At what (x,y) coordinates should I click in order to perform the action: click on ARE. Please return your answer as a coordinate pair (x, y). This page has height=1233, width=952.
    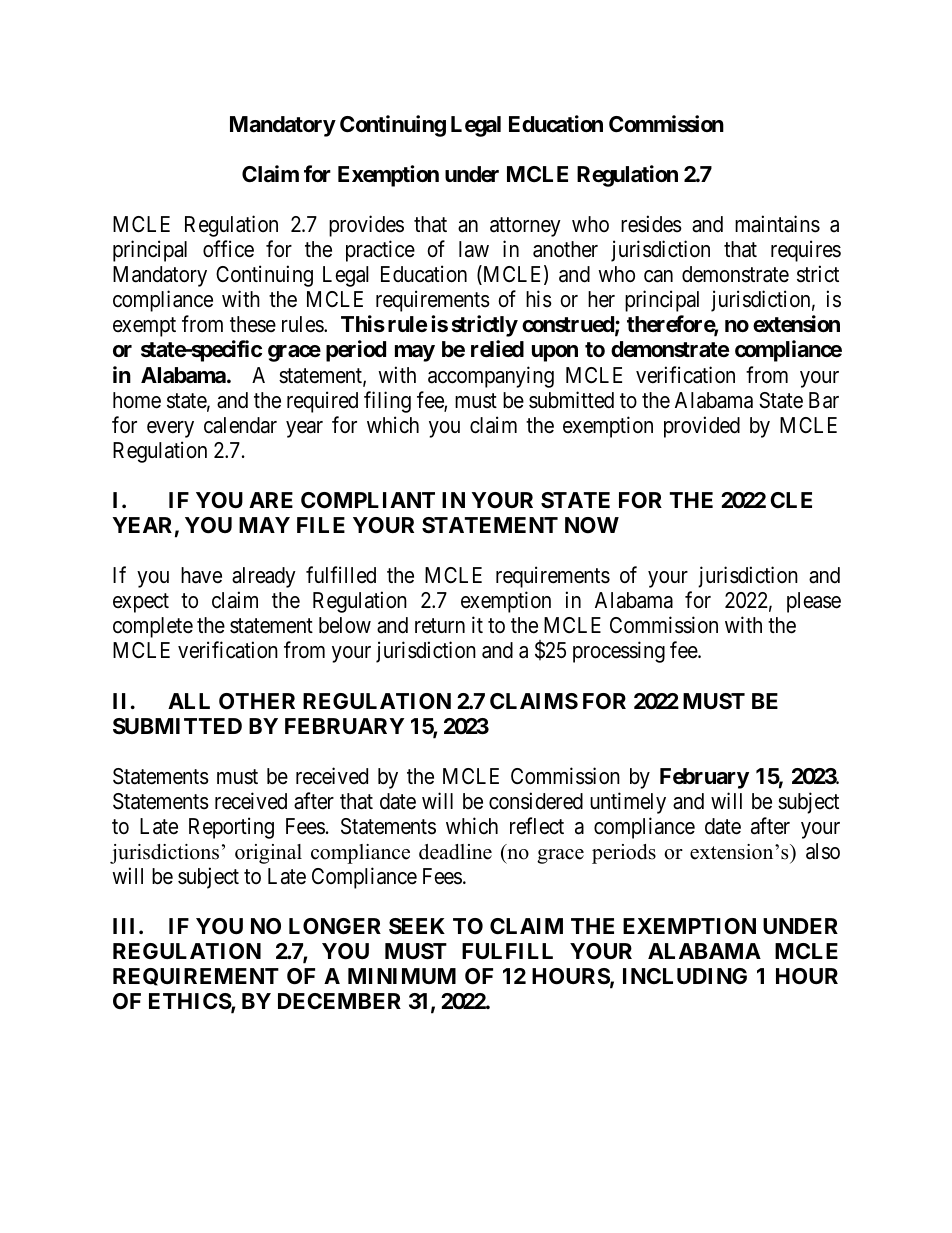
    Looking at the image, I should click on (271, 500).
